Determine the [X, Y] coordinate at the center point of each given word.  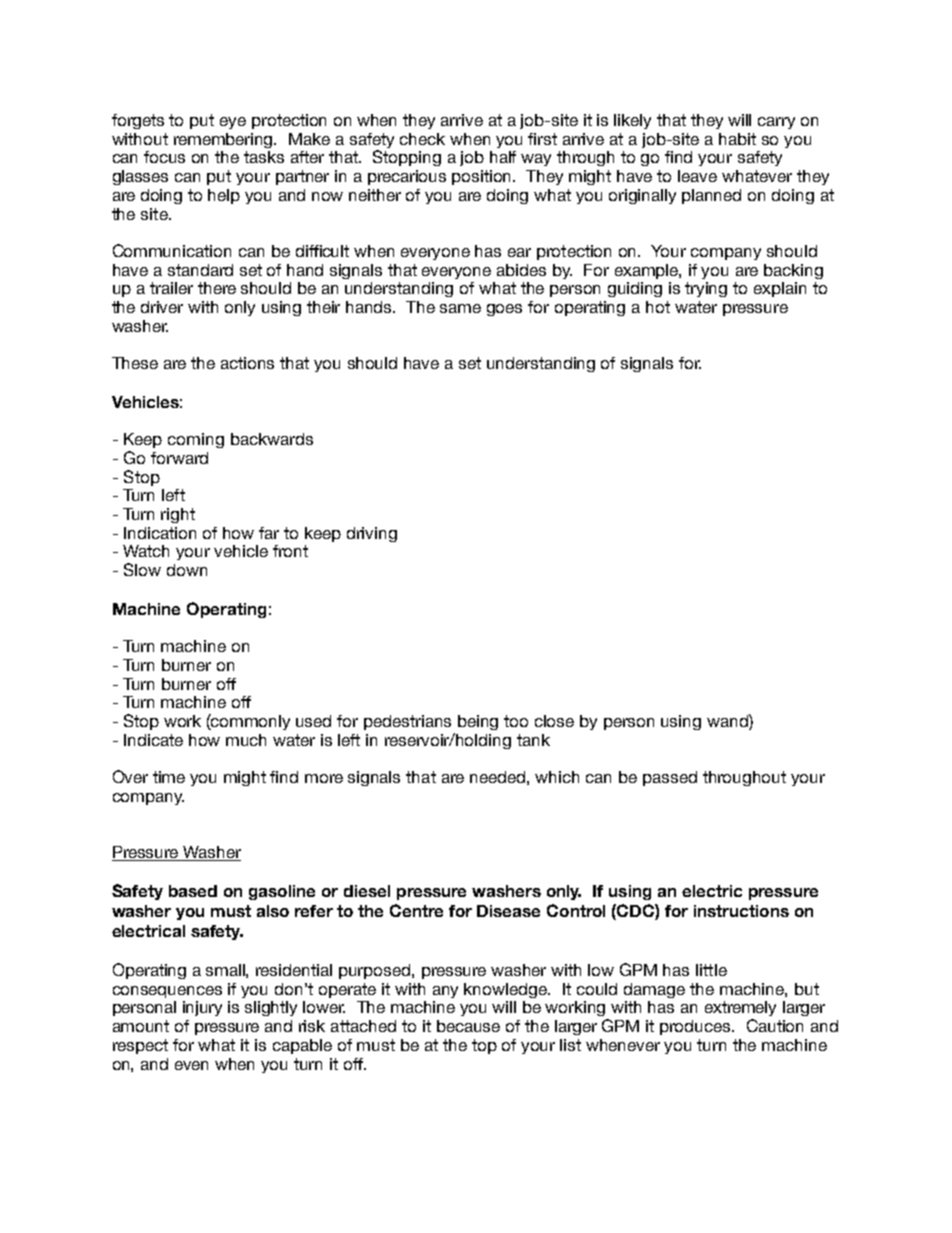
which [557, 777]
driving [372, 534]
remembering [225, 140]
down [187, 570]
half [503, 157]
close [554, 721]
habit [737, 139]
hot [658, 307]
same [460, 308]
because [468, 1026]
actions [247, 363]
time [169, 777]
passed [670, 778]
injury [202, 1008]
